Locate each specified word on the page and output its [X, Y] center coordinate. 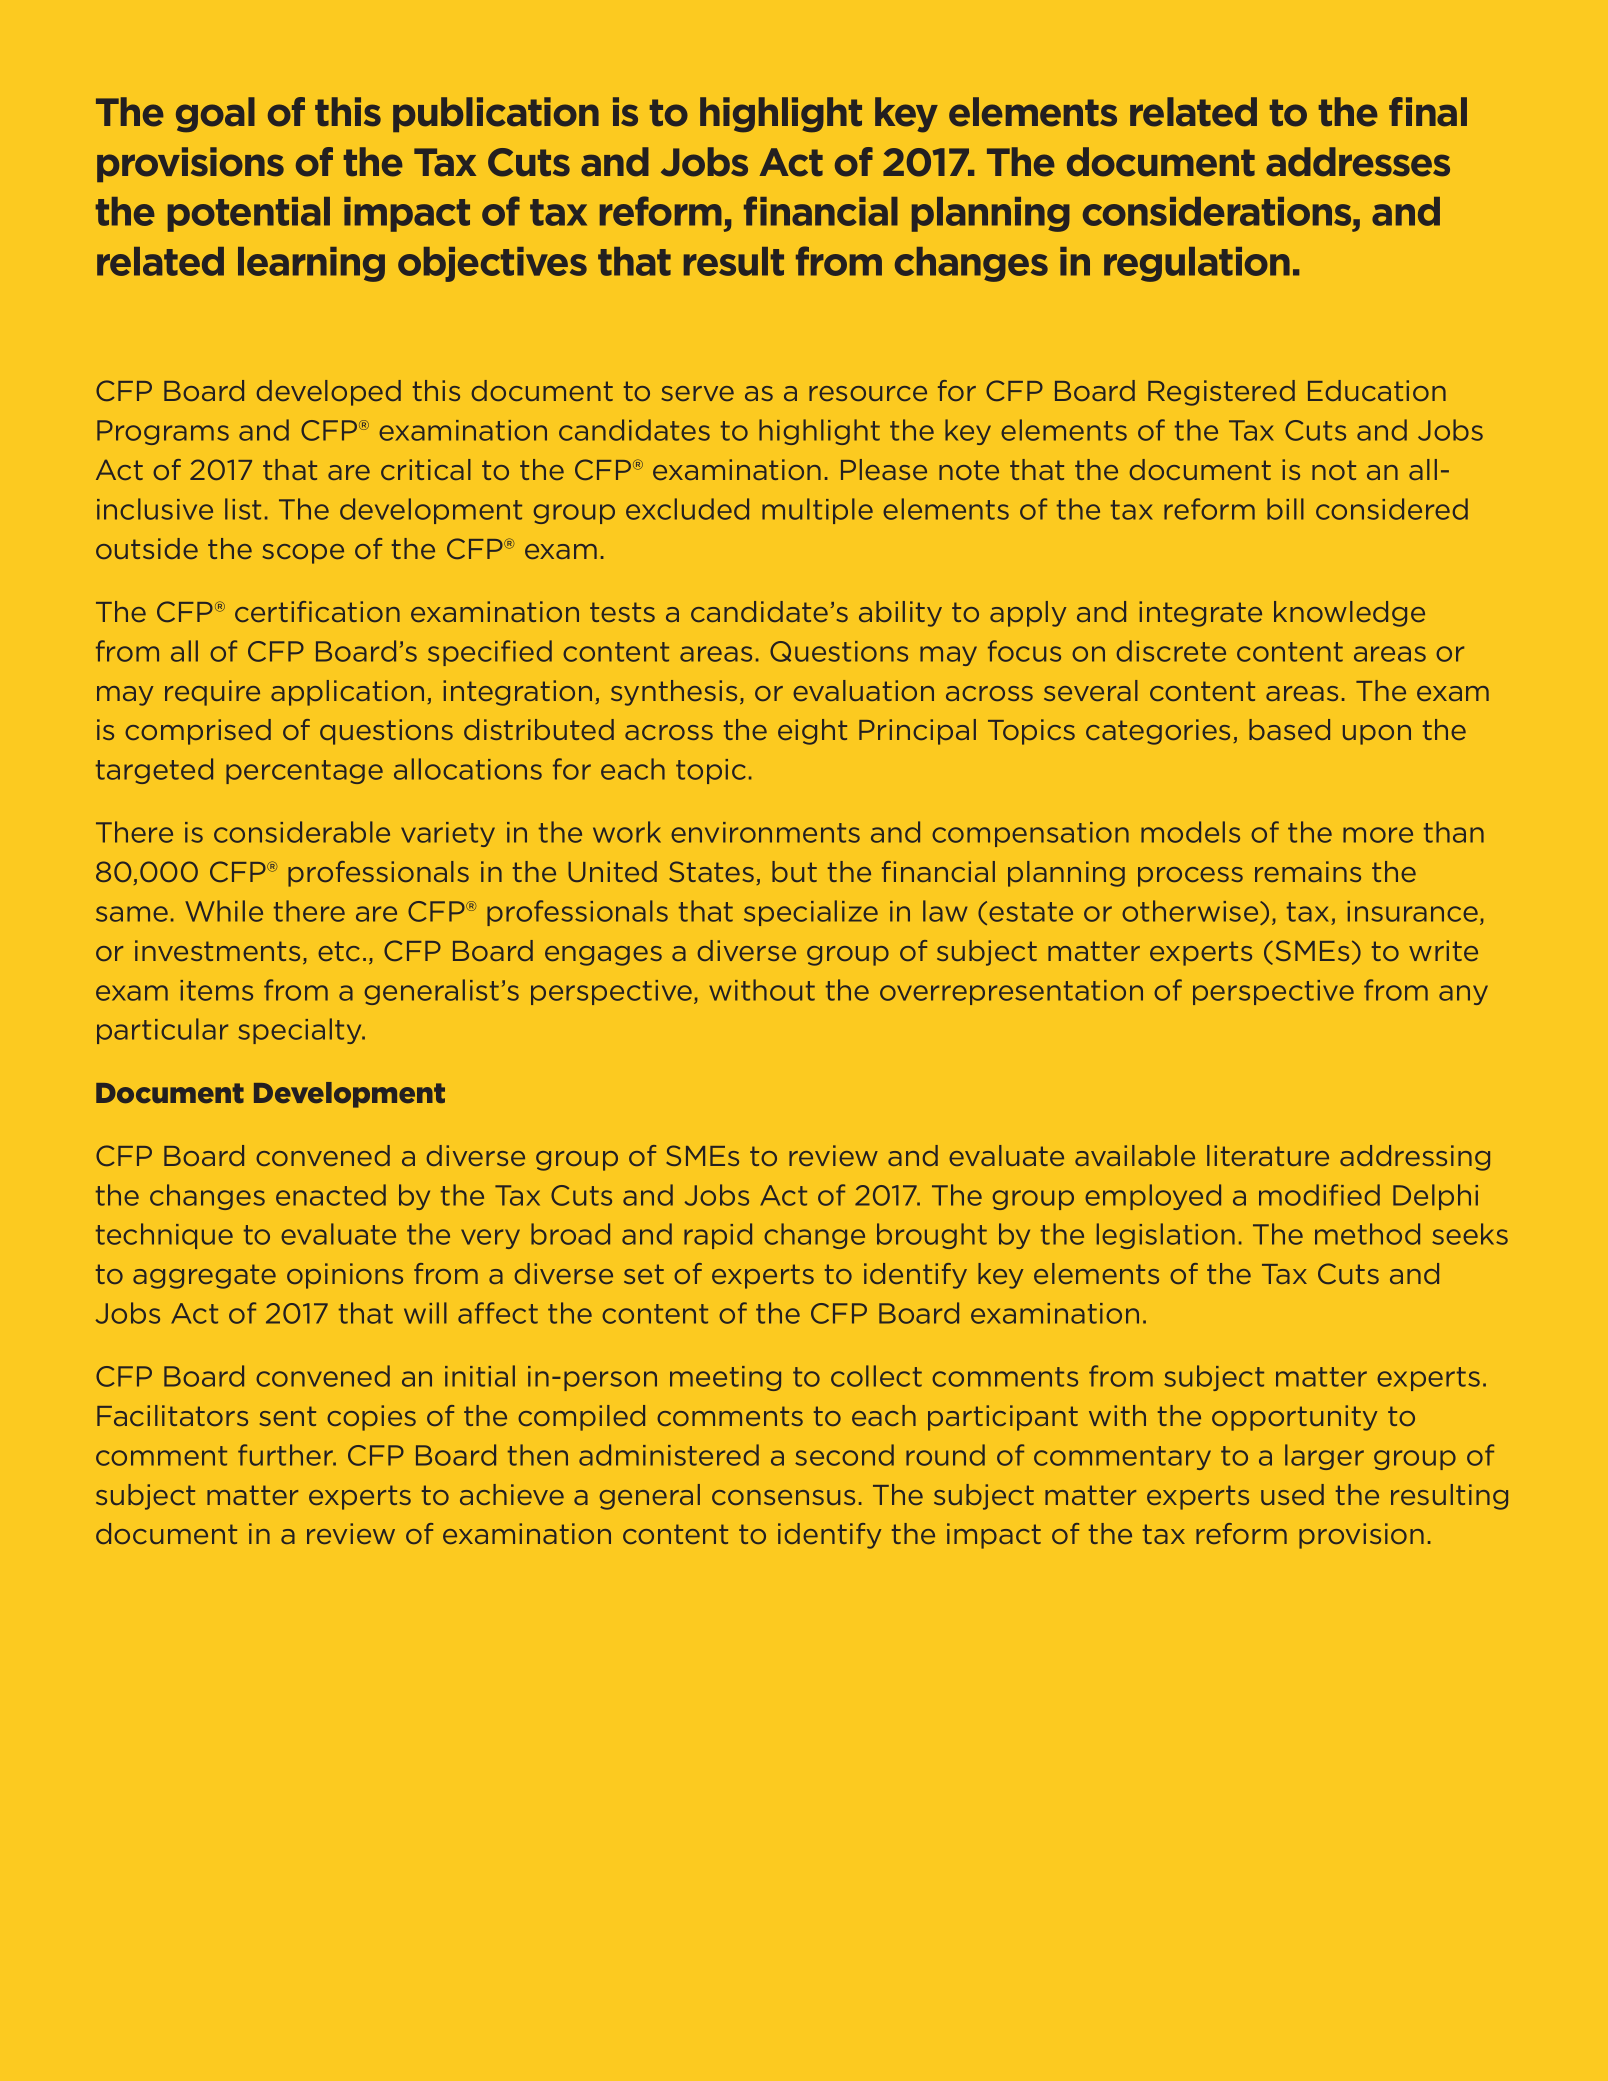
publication [496, 114]
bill [1285, 509]
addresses [1358, 162]
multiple [817, 511]
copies [371, 1418]
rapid [718, 1236]
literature [1268, 1155]
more [1378, 835]
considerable [302, 832]
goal [215, 114]
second [844, 1455]
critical [426, 469]
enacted [331, 1195]
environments [765, 832]
